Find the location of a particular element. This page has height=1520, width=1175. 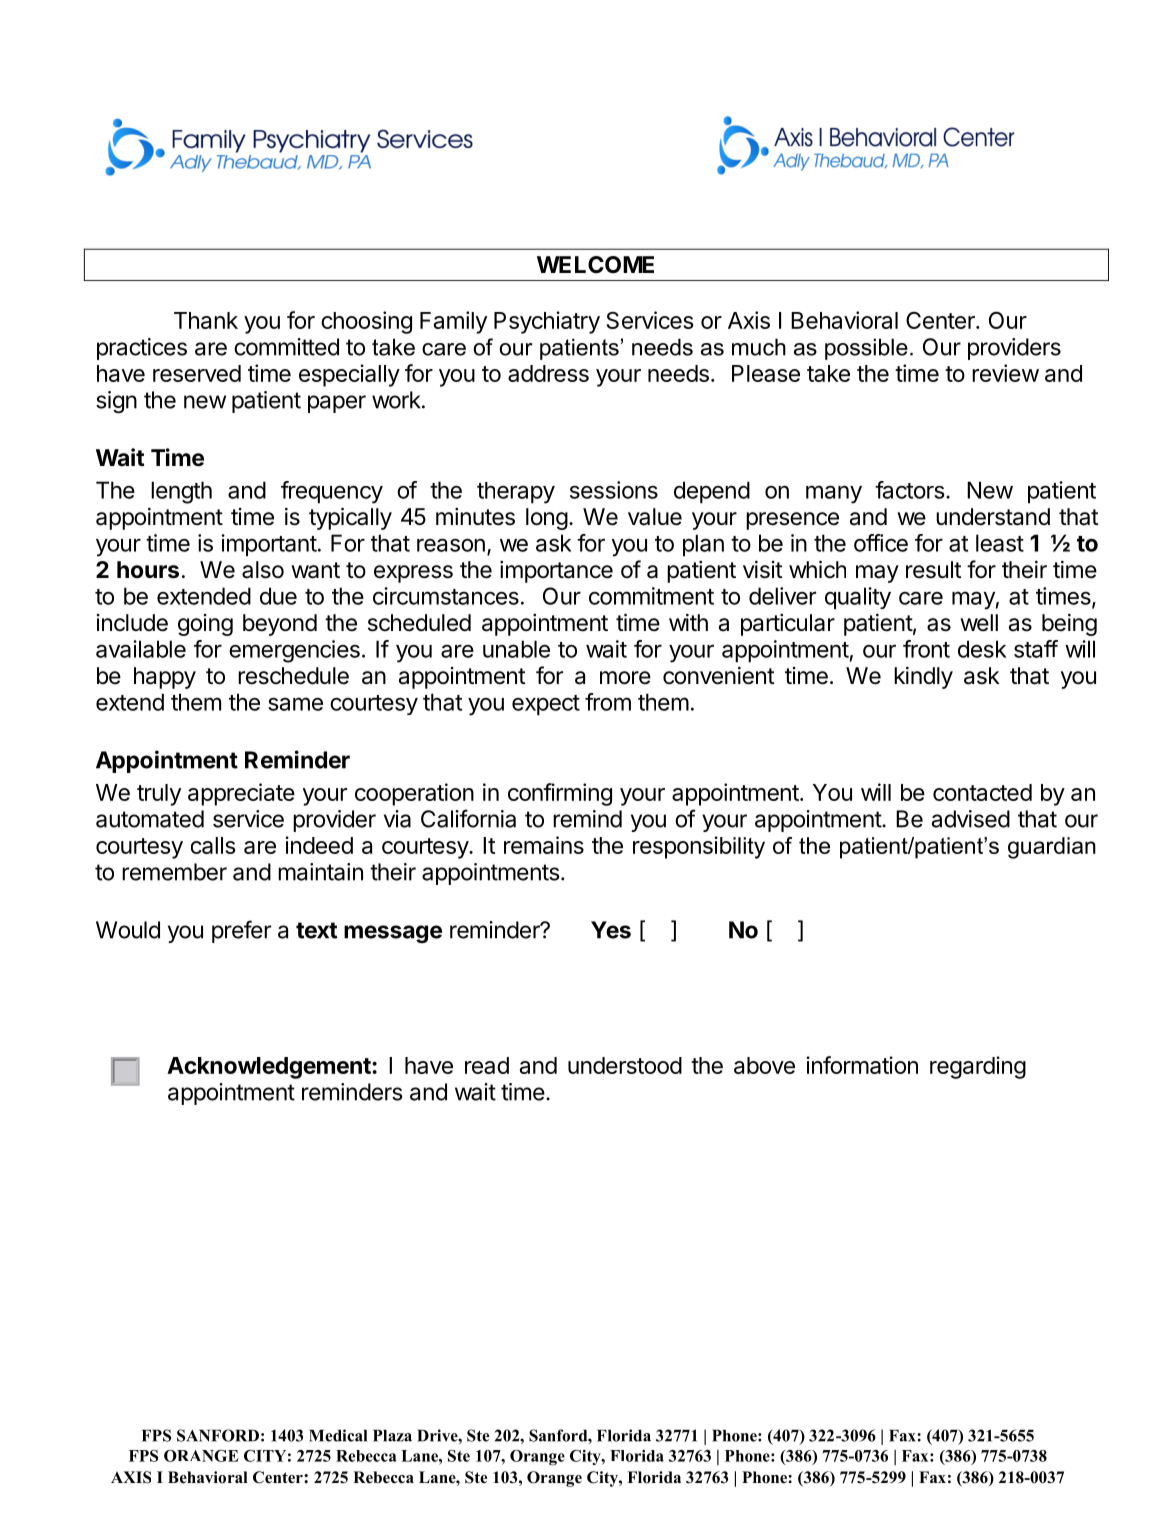

advised is located at coordinates (971, 819).
